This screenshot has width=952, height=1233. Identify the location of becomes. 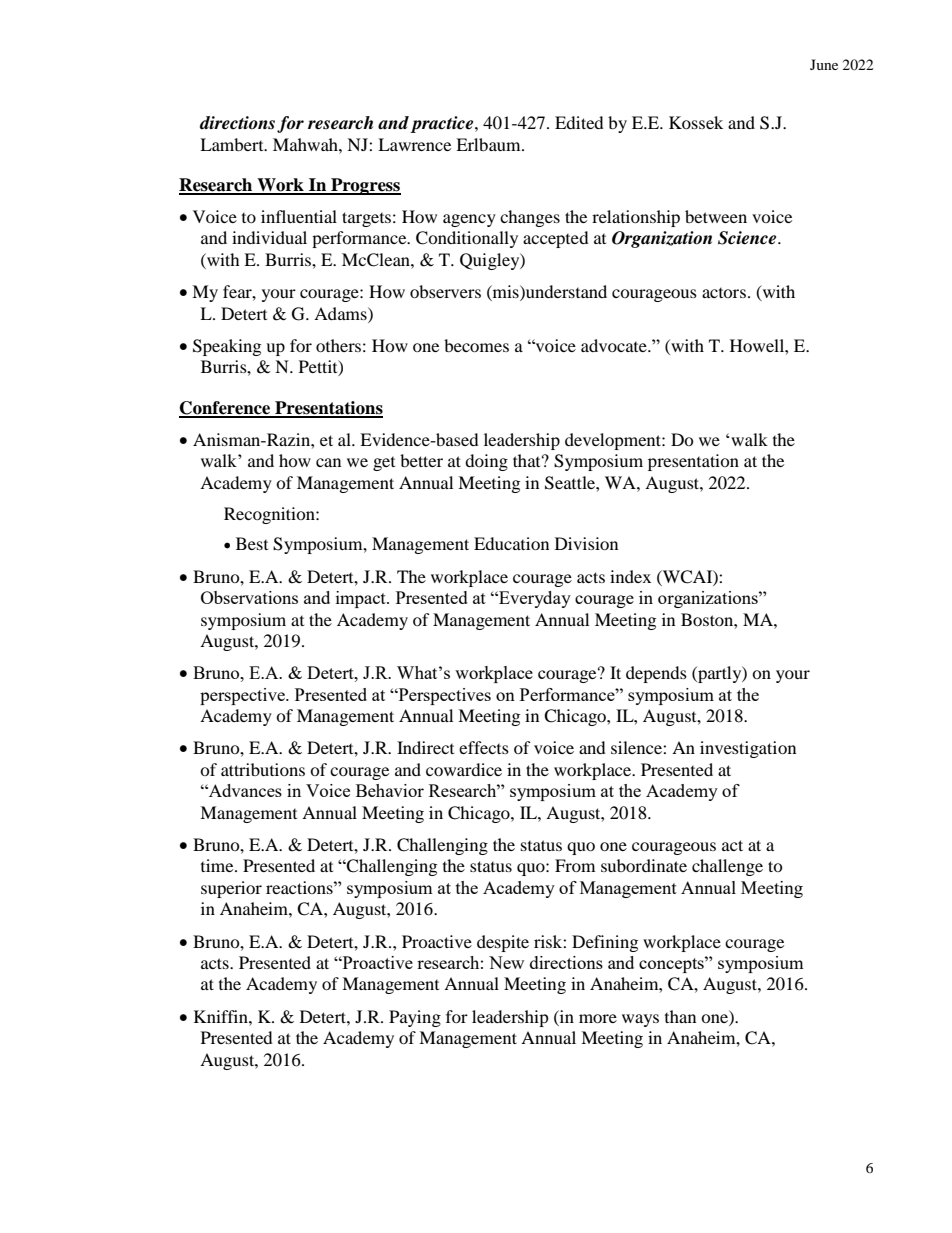
(476, 345).
